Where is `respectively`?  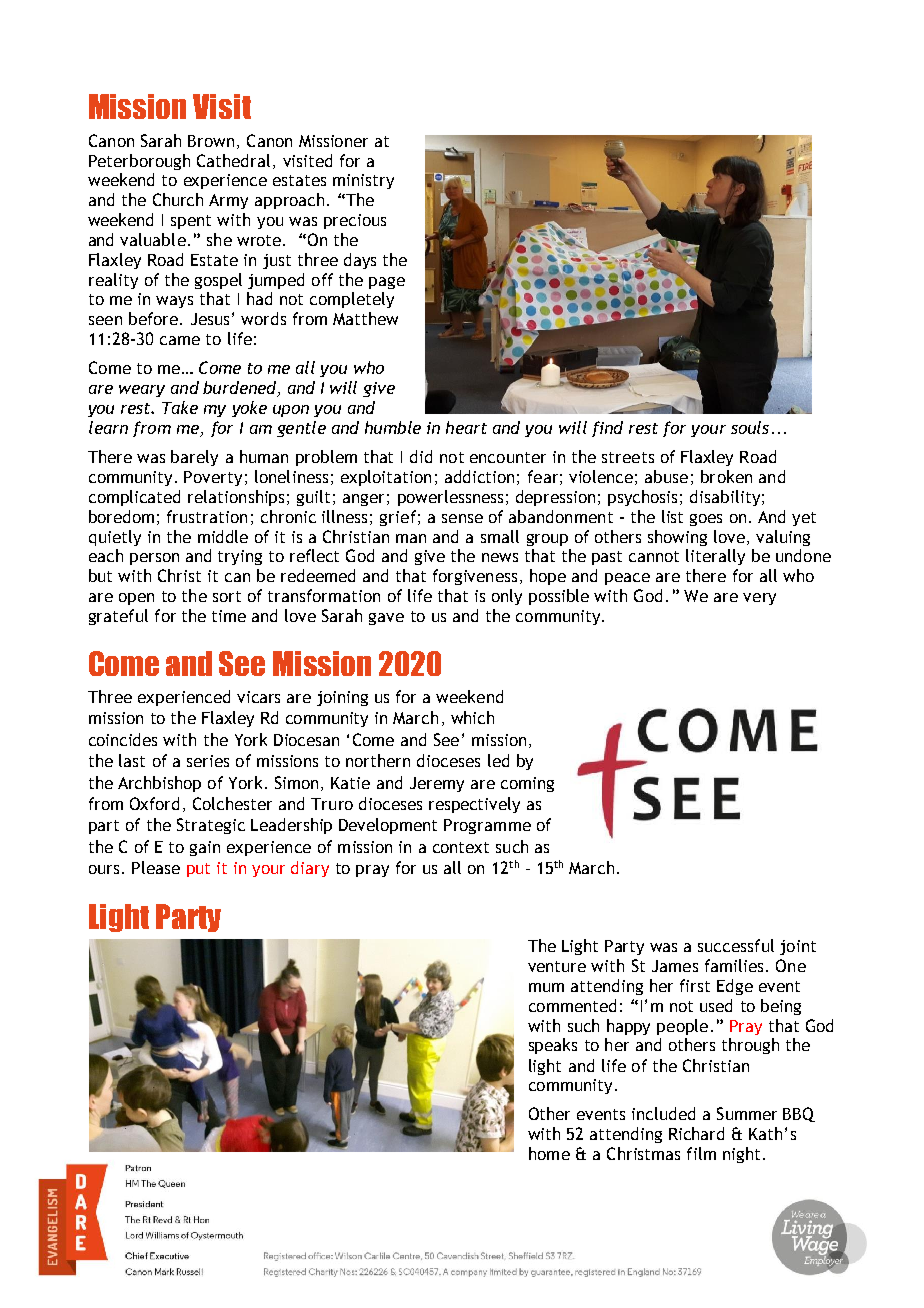 respectively is located at coordinates (474, 805).
